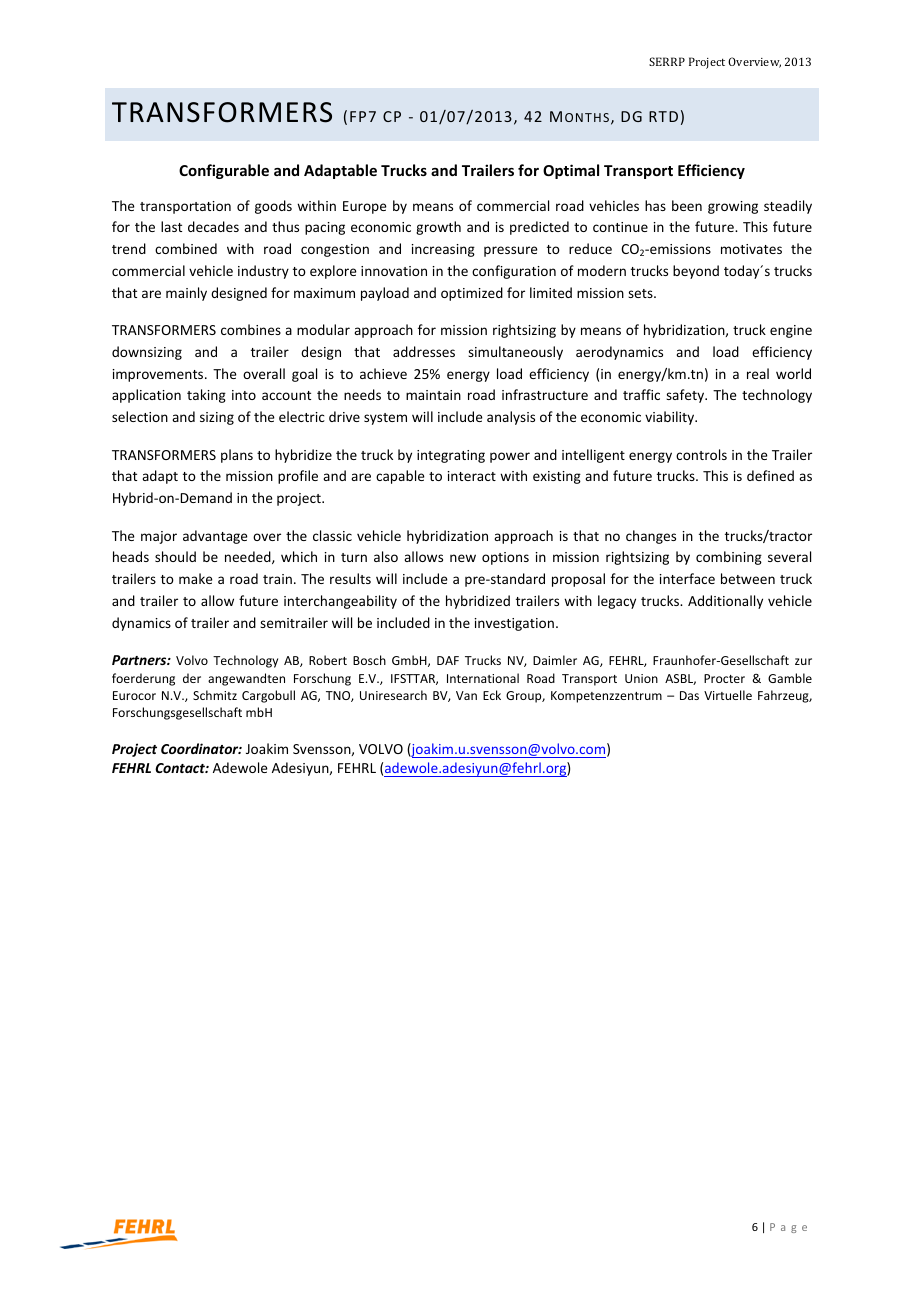 The height and width of the image is (1308, 924). What do you see at coordinates (696, 272) in the image?
I see `beyond` at bounding box center [696, 272].
